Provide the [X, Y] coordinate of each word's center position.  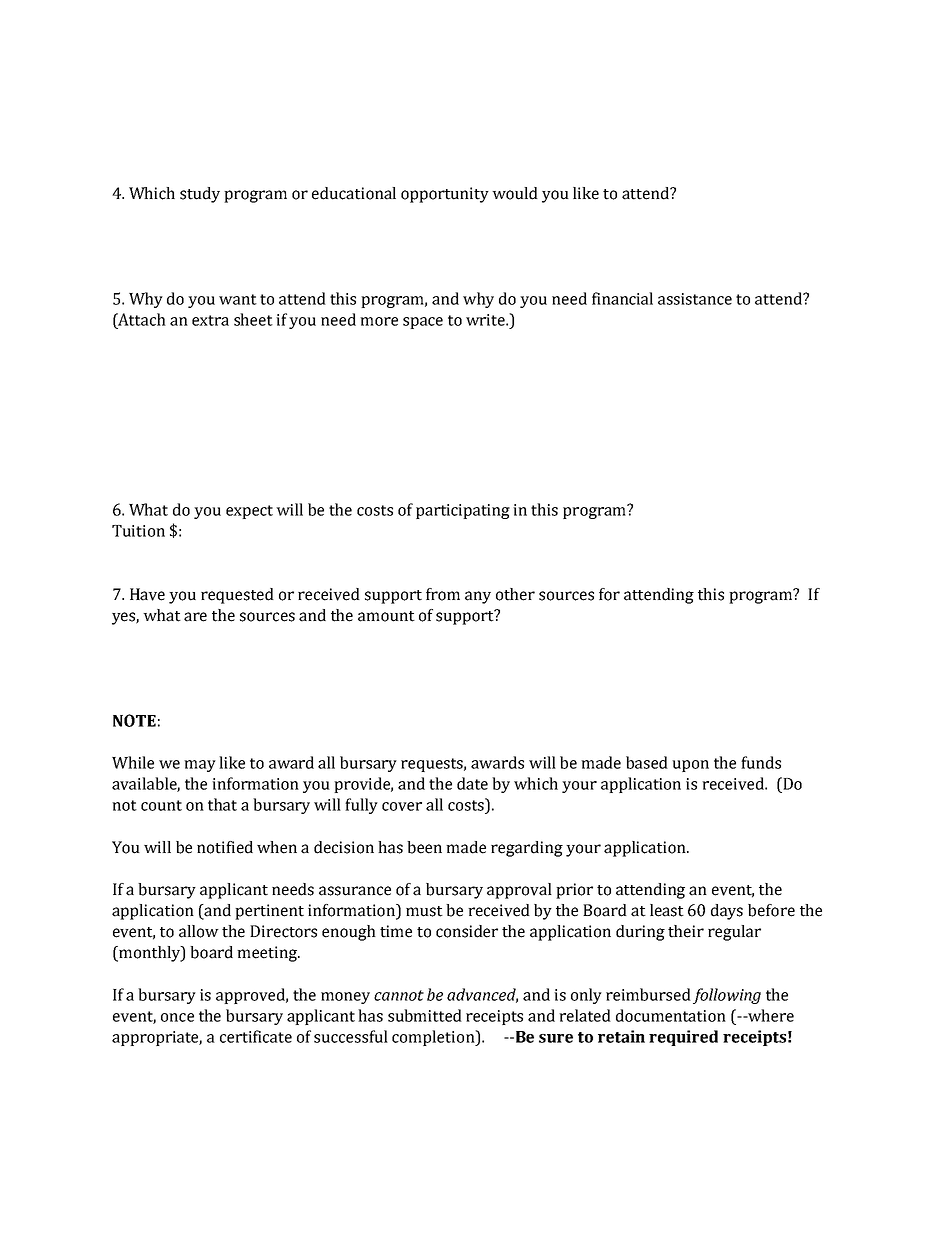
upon [690, 766]
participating [463, 511]
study [200, 195]
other [515, 594]
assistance [695, 299]
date [472, 783]
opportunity [445, 195]
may [200, 766]
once [177, 1017]
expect [249, 512]
